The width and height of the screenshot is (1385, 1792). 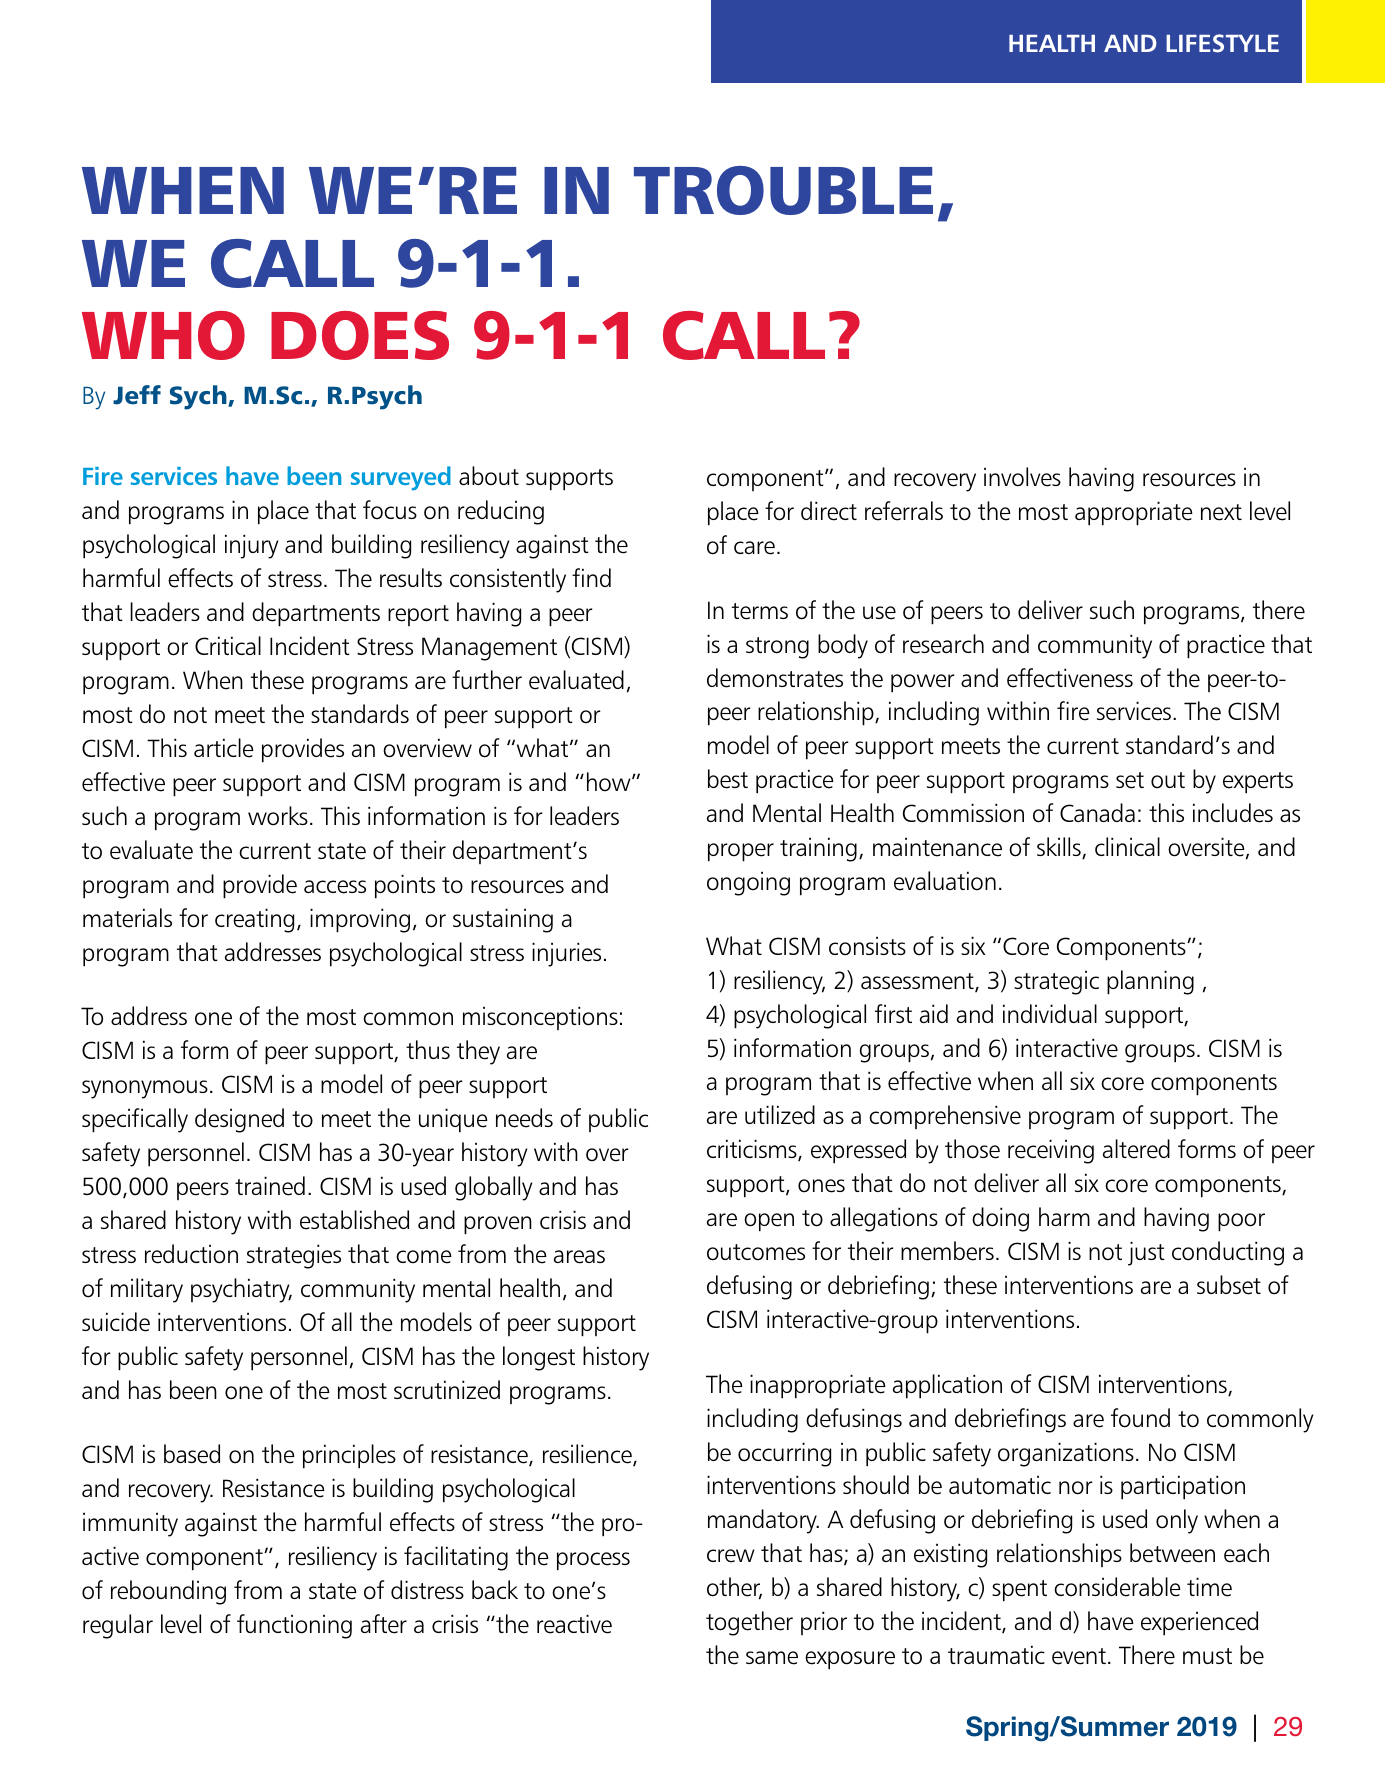 I want to click on works, so click(x=278, y=816).
